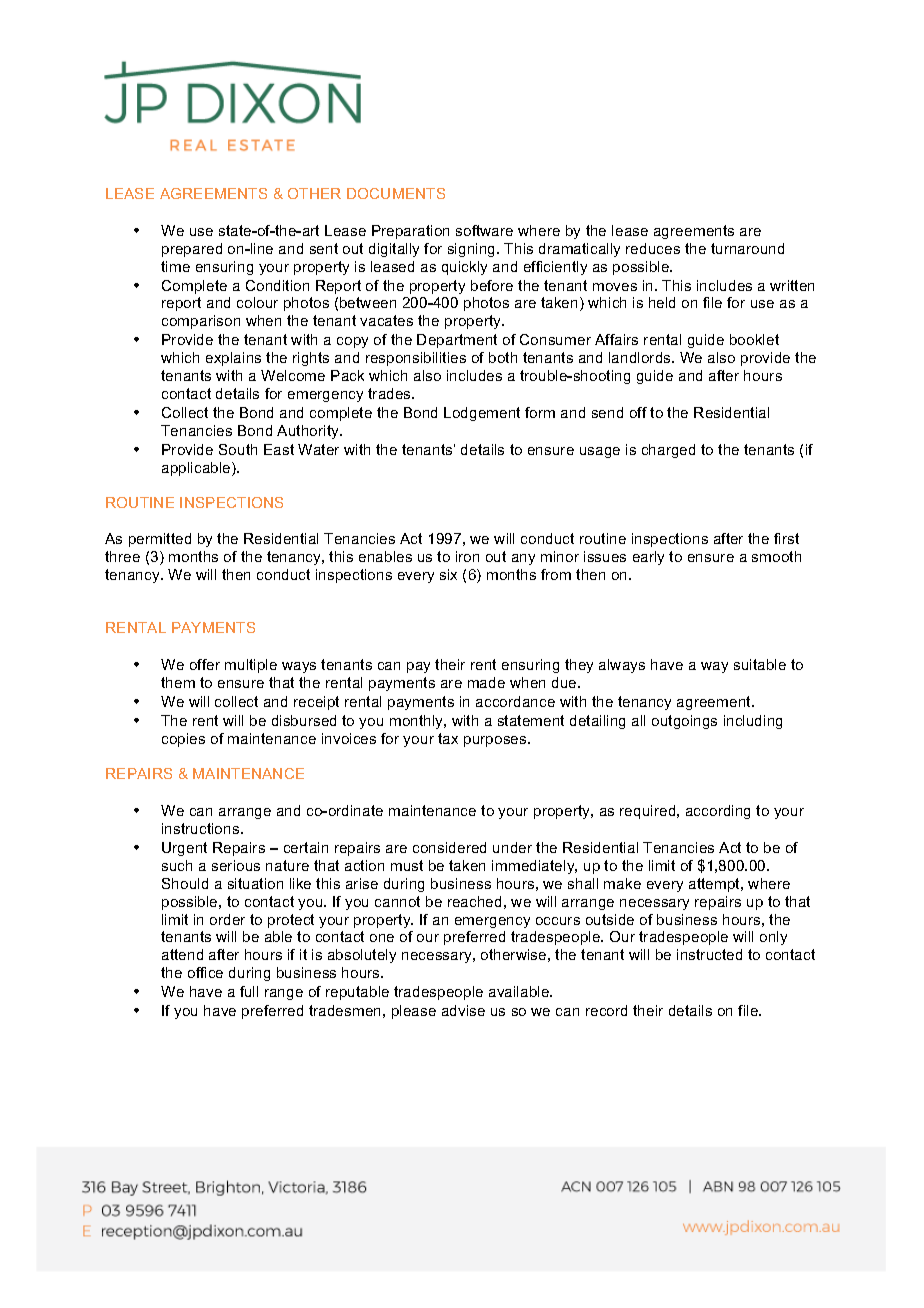 This document has width=924, height=1308. What do you see at coordinates (238, 449) in the document?
I see `South` at bounding box center [238, 449].
